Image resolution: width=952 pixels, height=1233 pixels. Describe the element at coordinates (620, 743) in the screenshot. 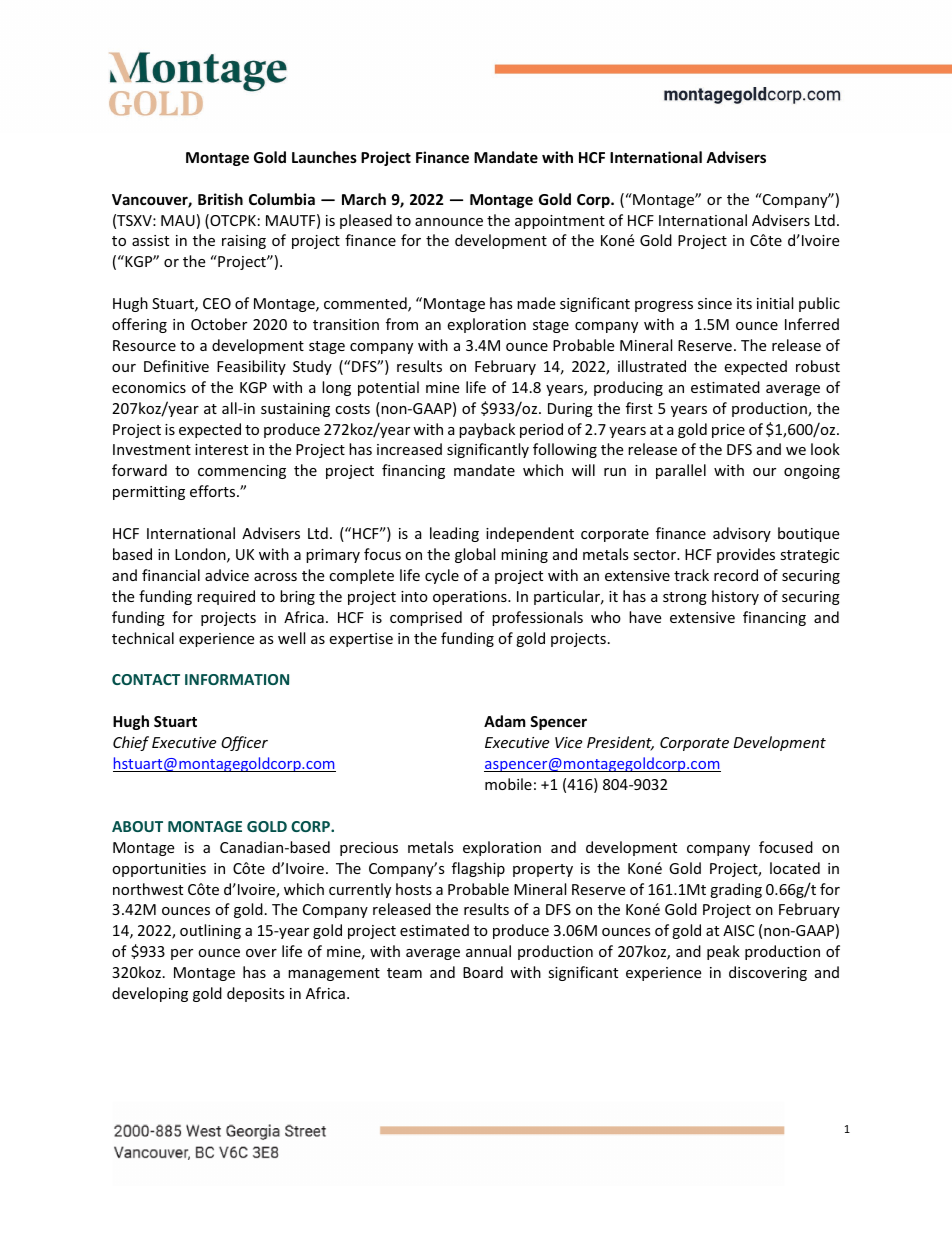

I see `President` at that location.
